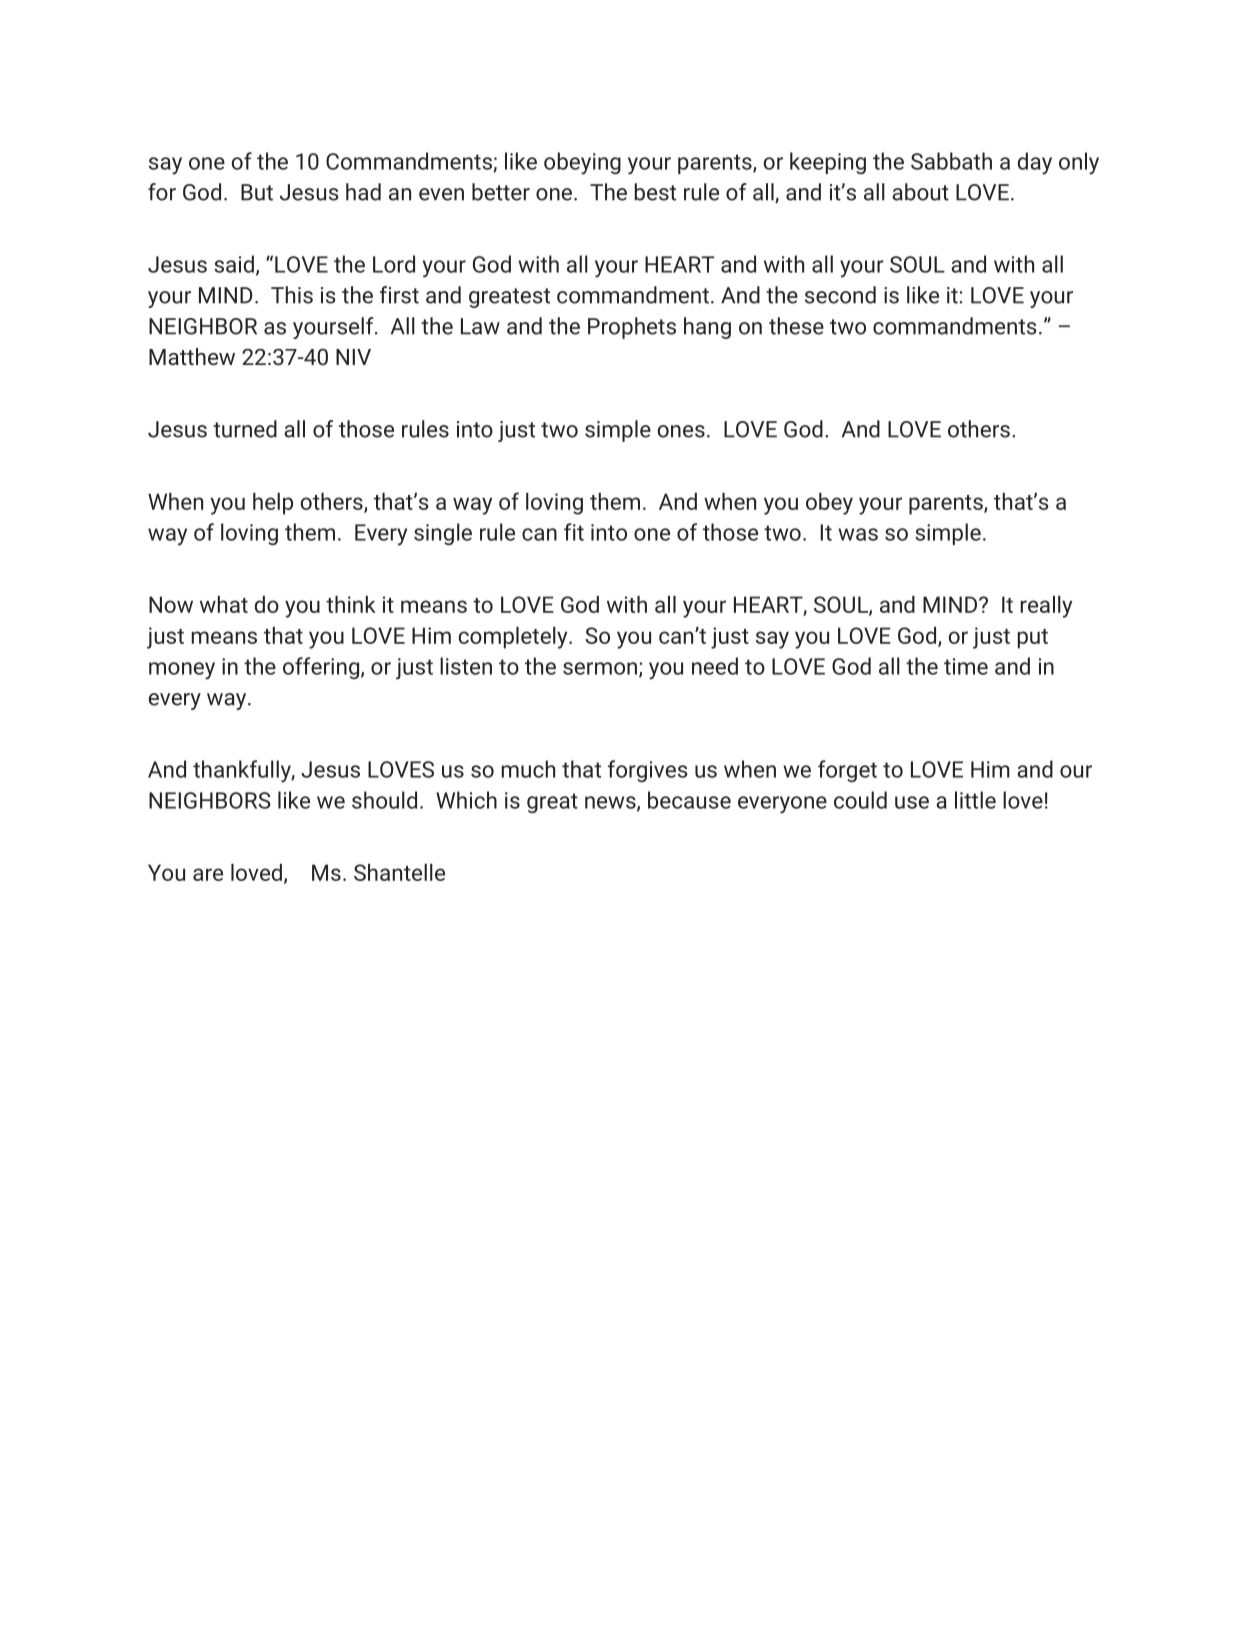 The width and height of the document is (1256, 1626). I want to click on fit, so click(574, 532).
